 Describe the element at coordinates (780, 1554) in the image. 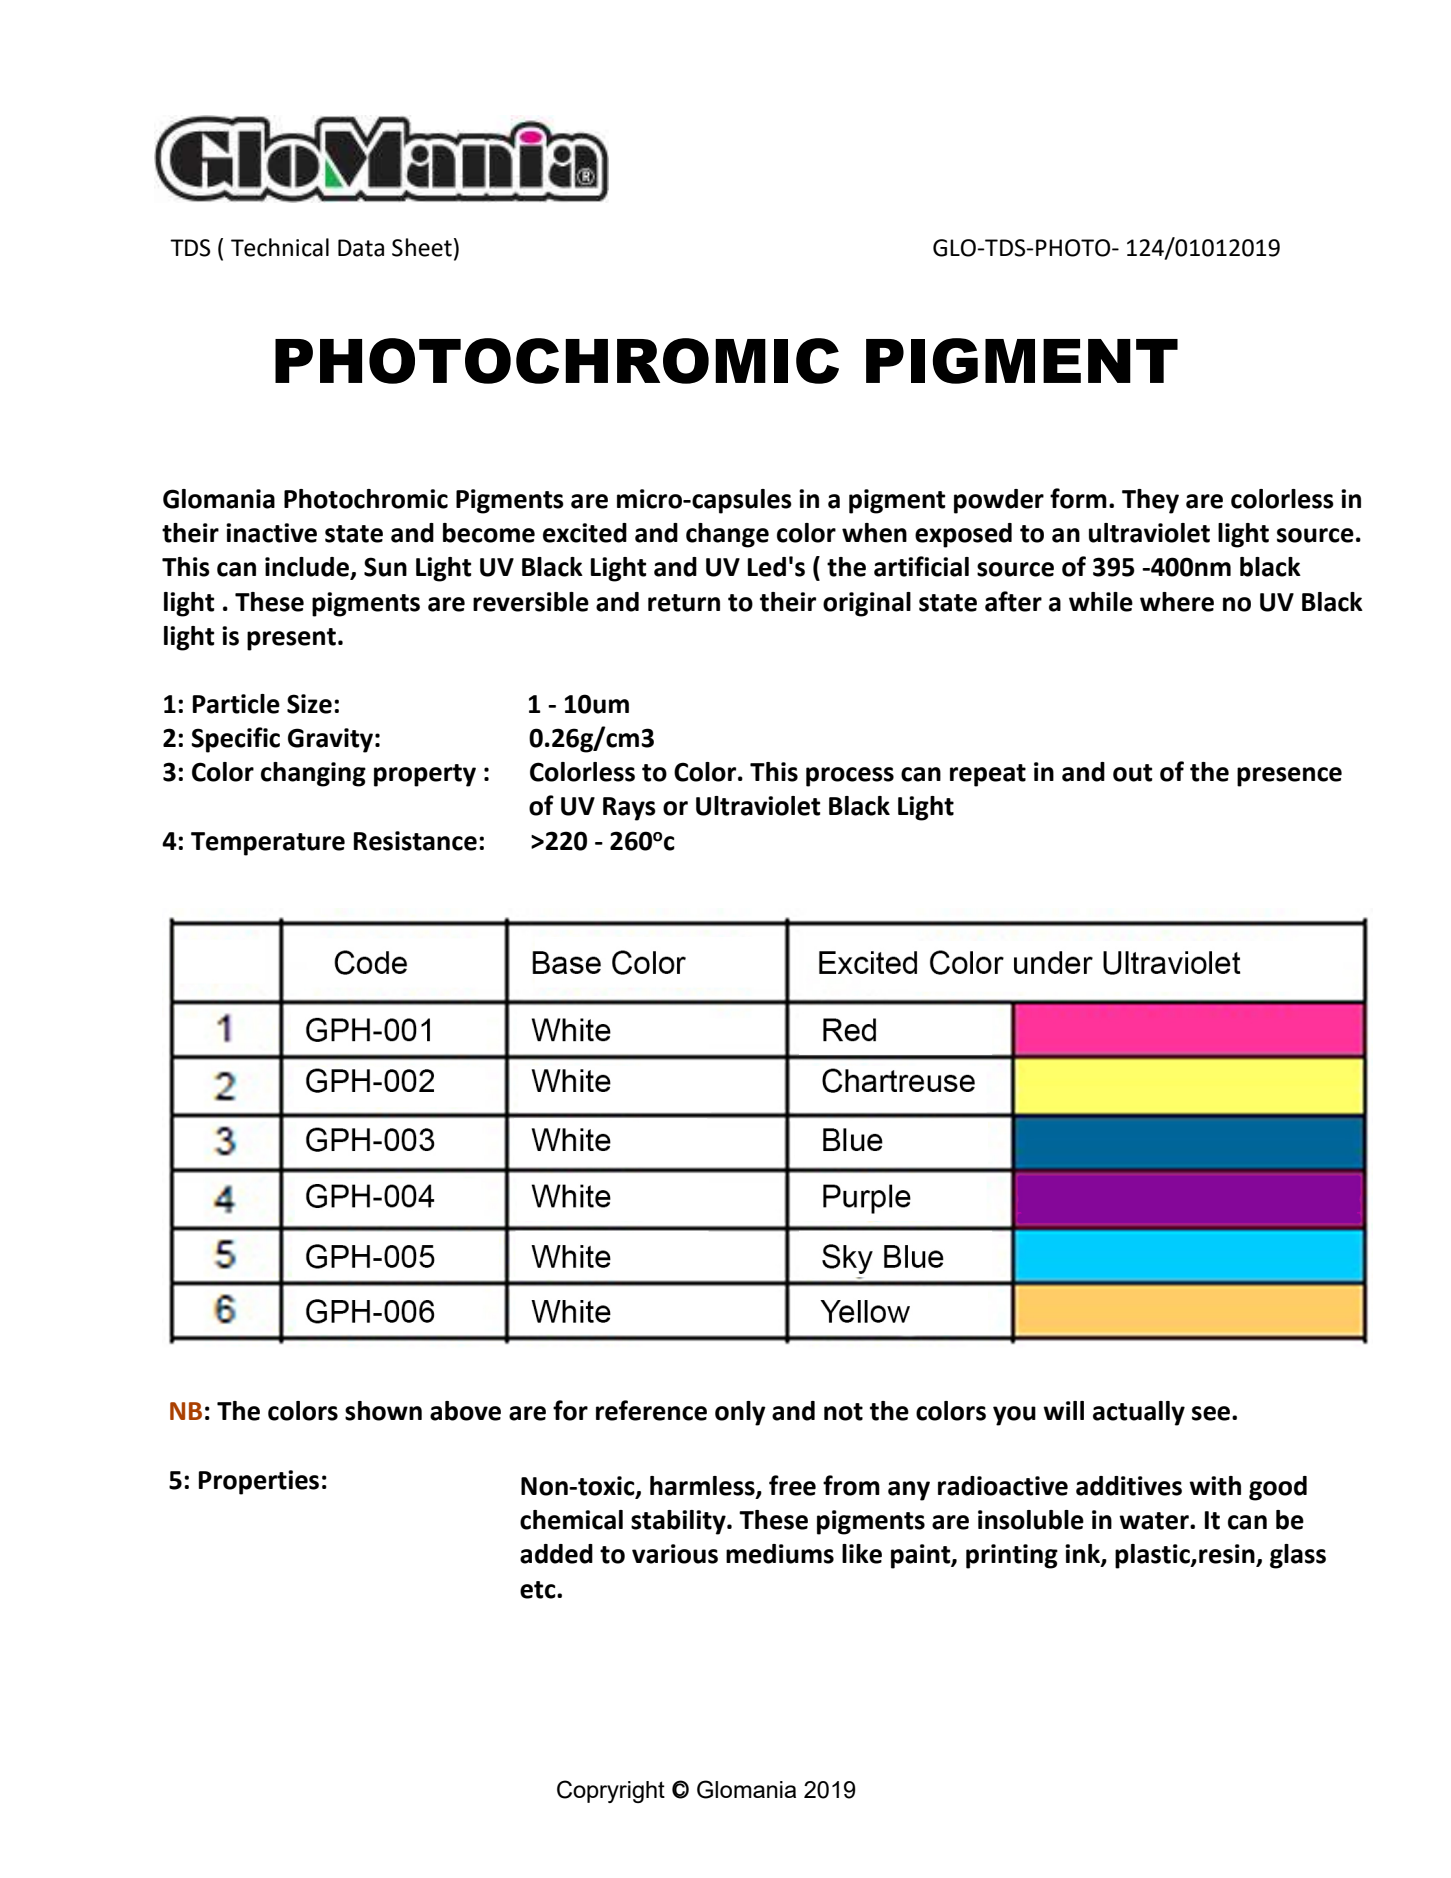

I see `mediums` at that location.
